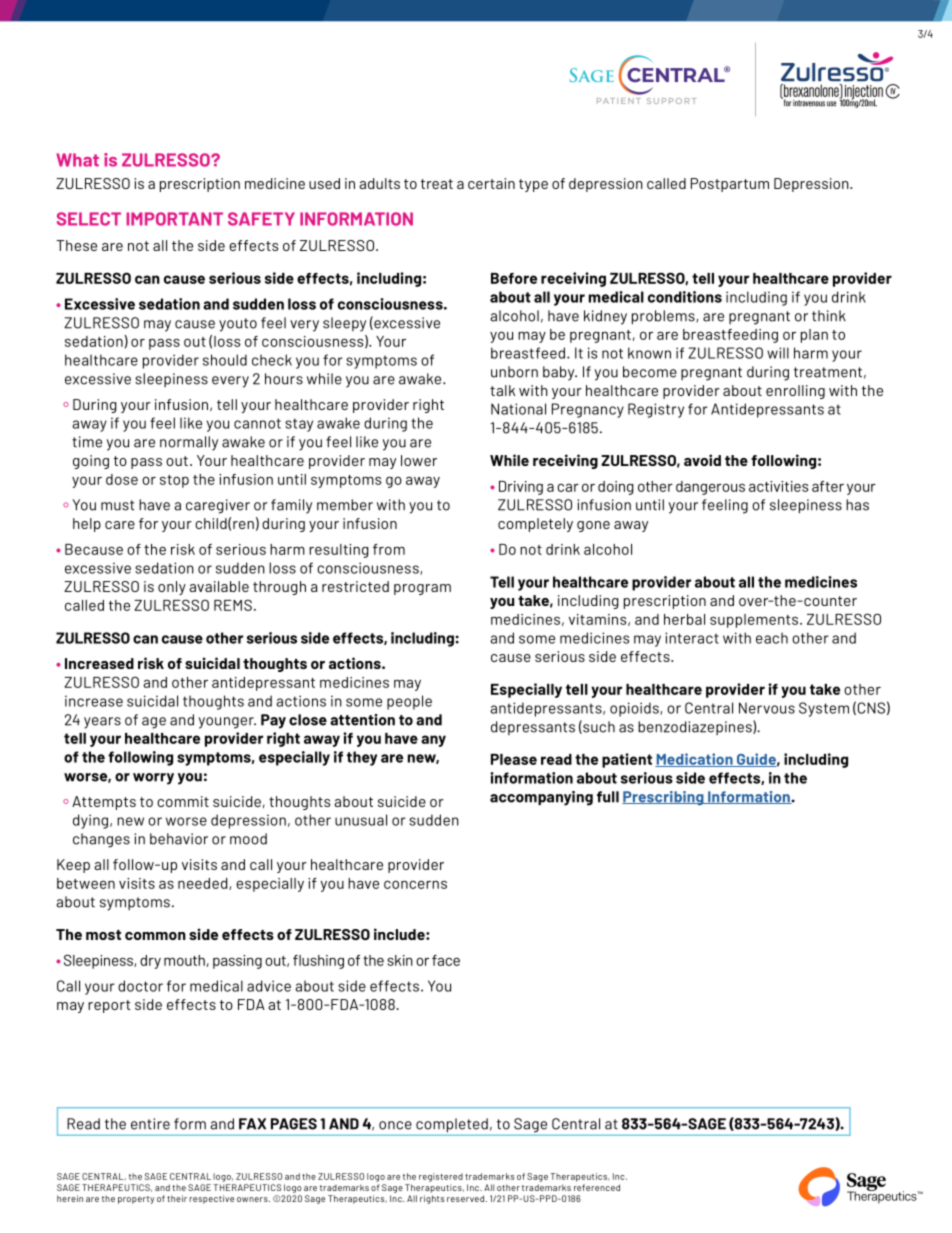 This document has width=952, height=1233. Describe the element at coordinates (273, 721) in the document. I see `Pay` at that location.
